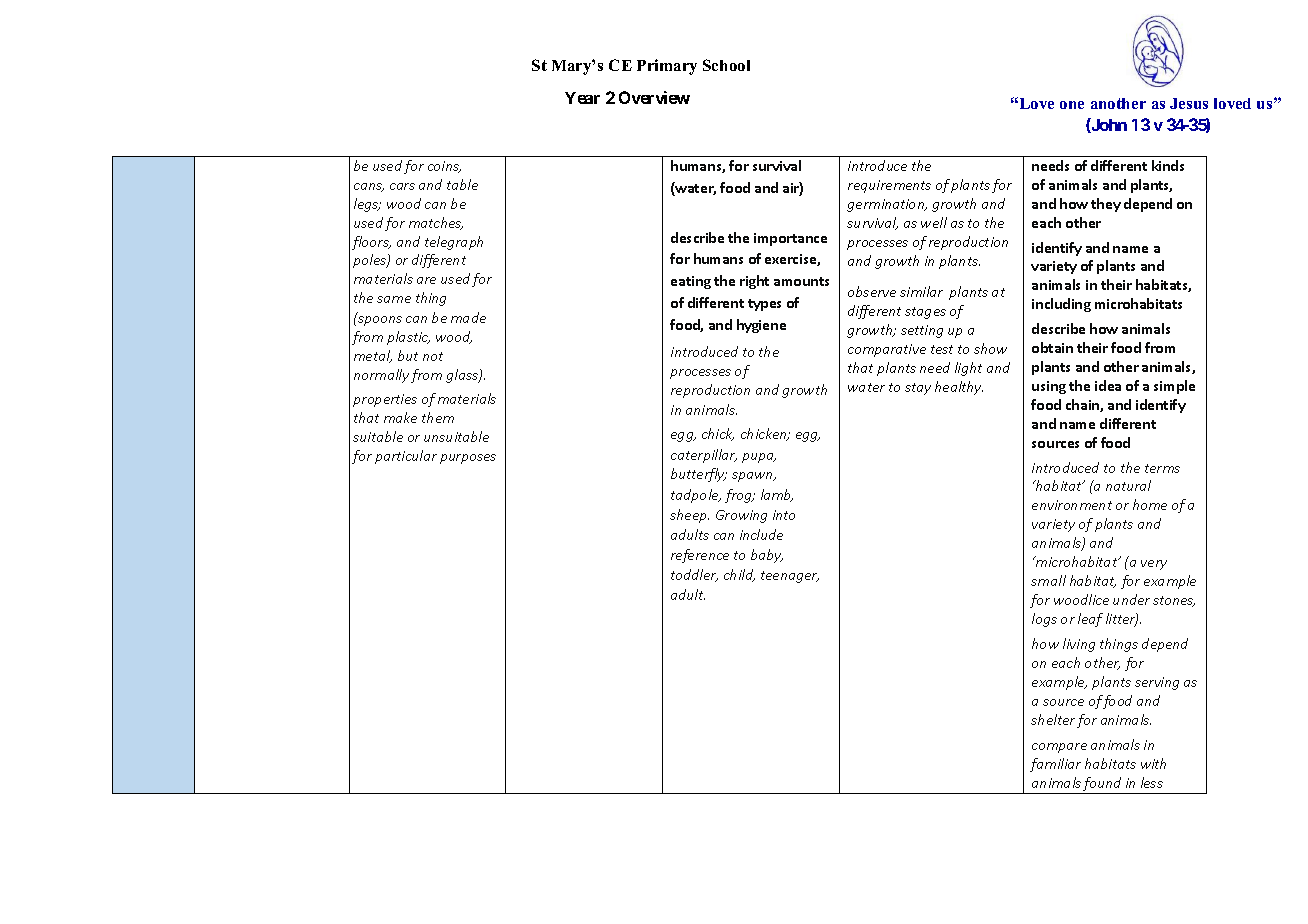  What do you see at coordinates (726, 65) in the document?
I see `School` at bounding box center [726, 65].
